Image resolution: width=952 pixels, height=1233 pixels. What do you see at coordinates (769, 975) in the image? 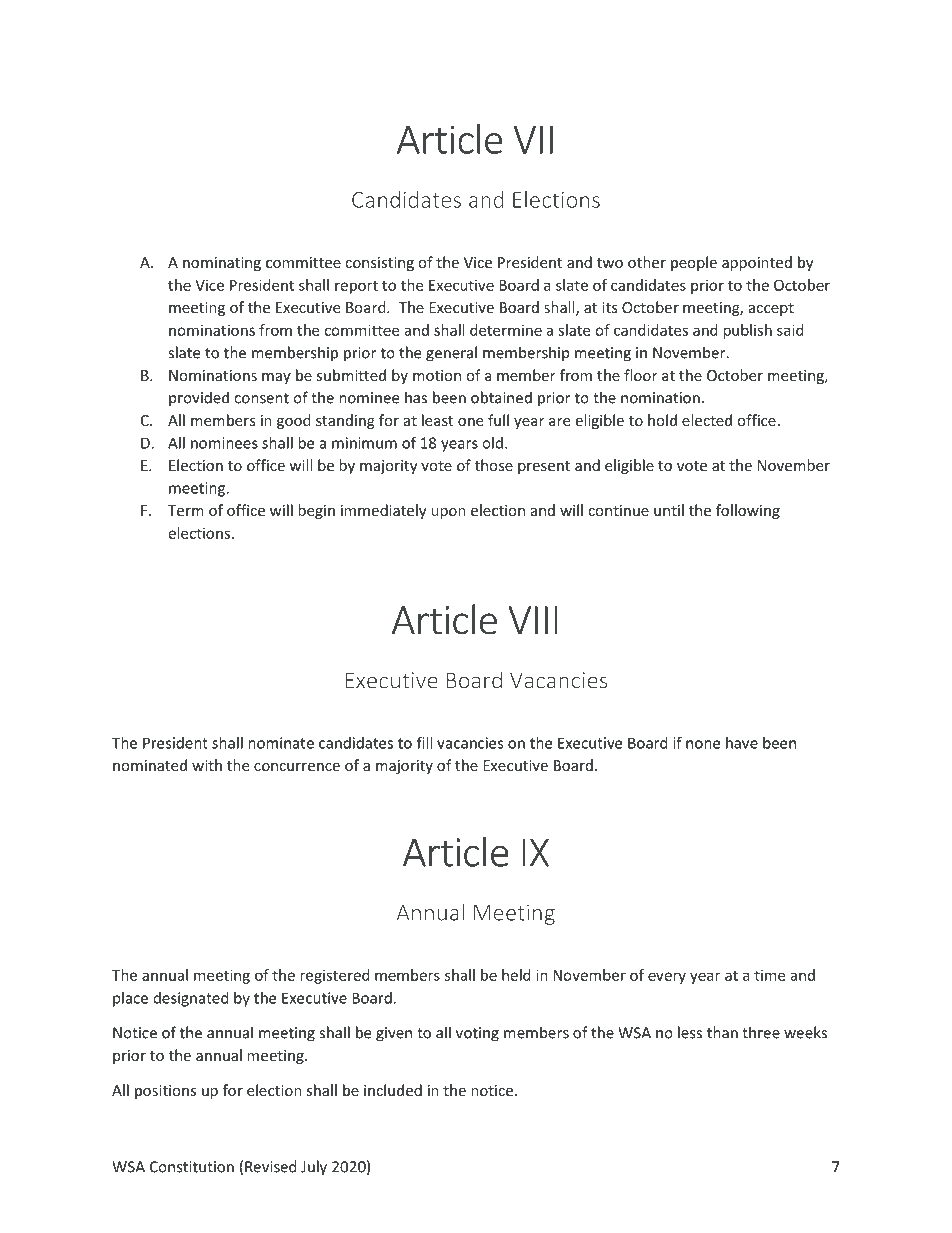
I see `time` at bounding box center [769, 975].
